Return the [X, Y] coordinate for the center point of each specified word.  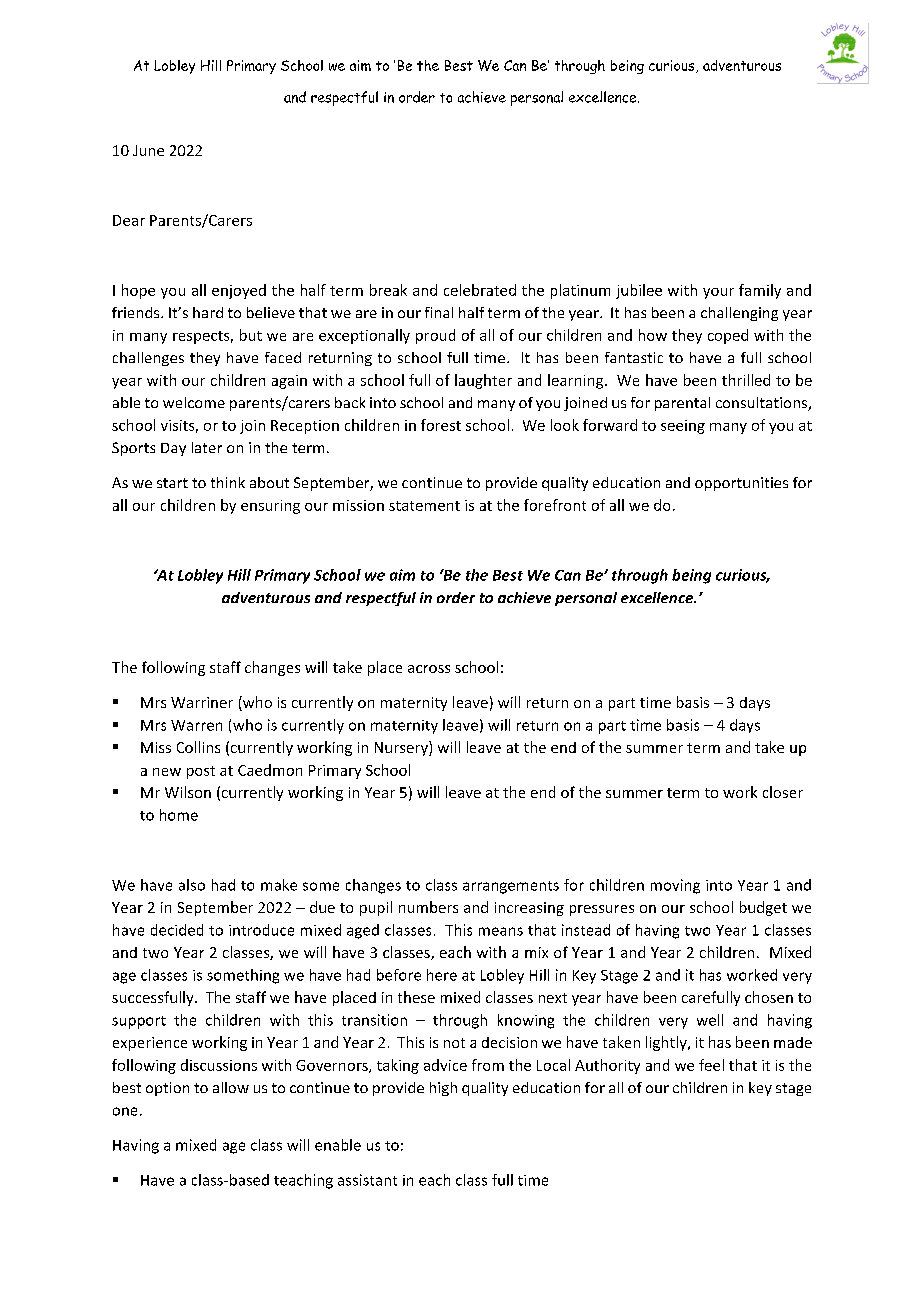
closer [783, 792]
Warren [196, 725]
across [429, 669]
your [718, 293]
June [148, 150]
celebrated [480, 290]
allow [231, 1087]
